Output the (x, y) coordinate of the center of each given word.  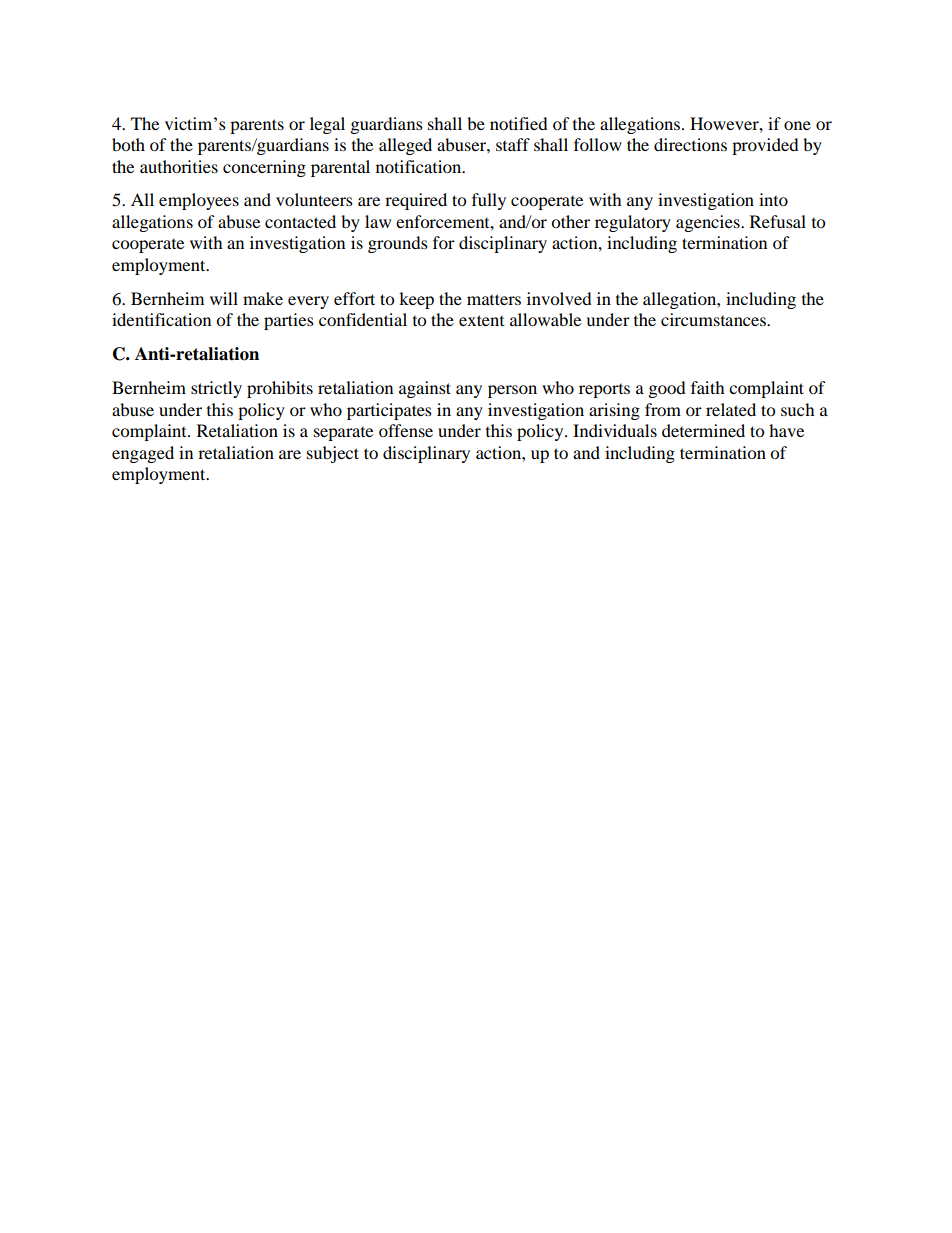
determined (703, 430)
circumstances (714, 319)
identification (161, 319)
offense (406, 430)
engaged (143, 454)
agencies (709, 223)
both (128, 144)
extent (481, 320)
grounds (398, 244)
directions (690, 144)
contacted (300, 221)
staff (513, 144)
